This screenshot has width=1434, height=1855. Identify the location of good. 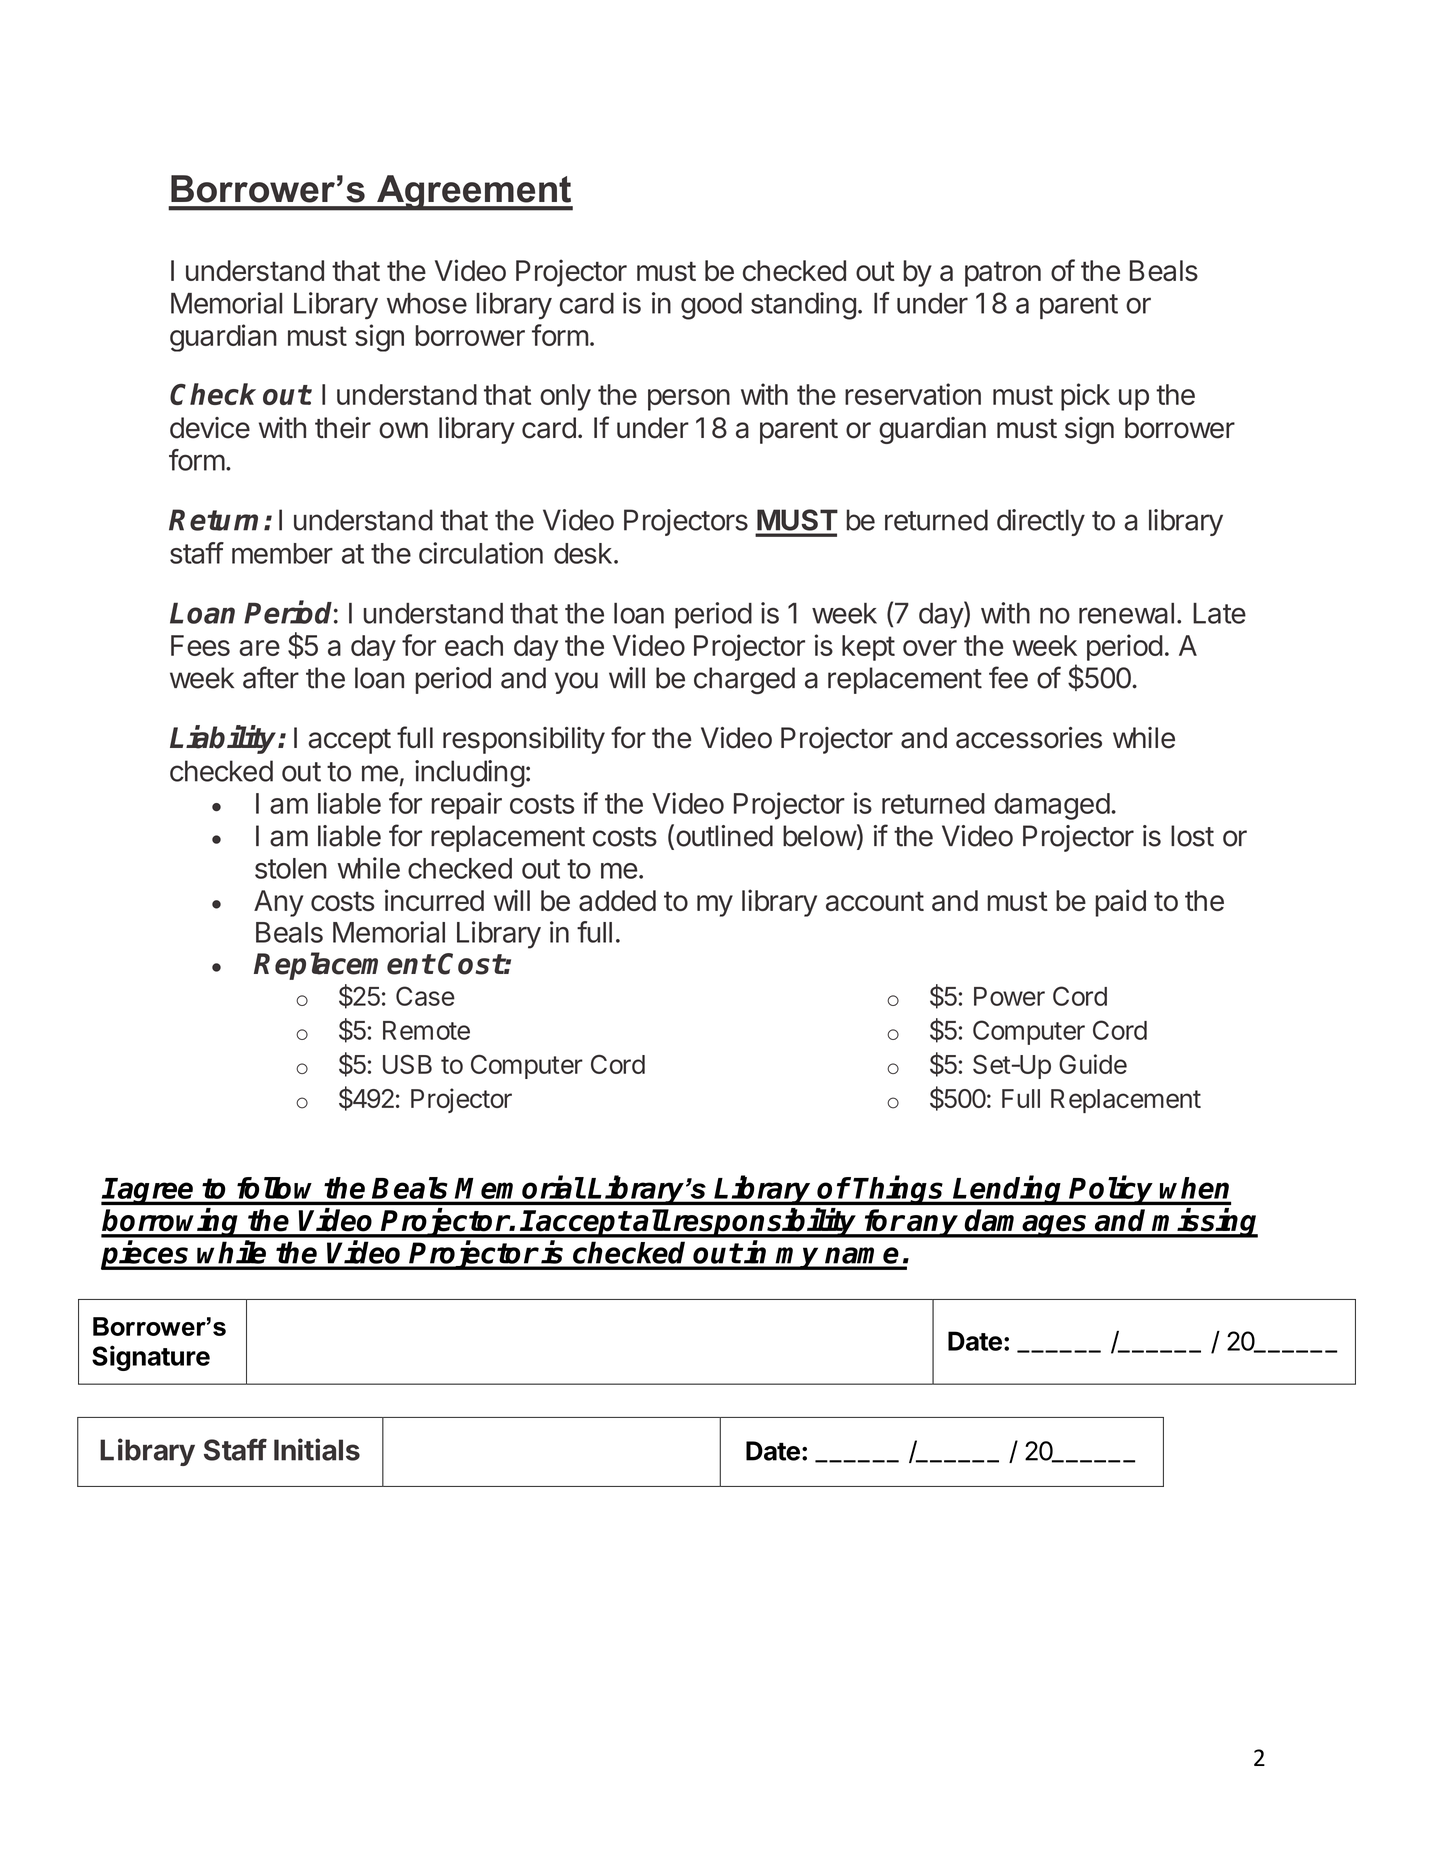
(711, 306).
